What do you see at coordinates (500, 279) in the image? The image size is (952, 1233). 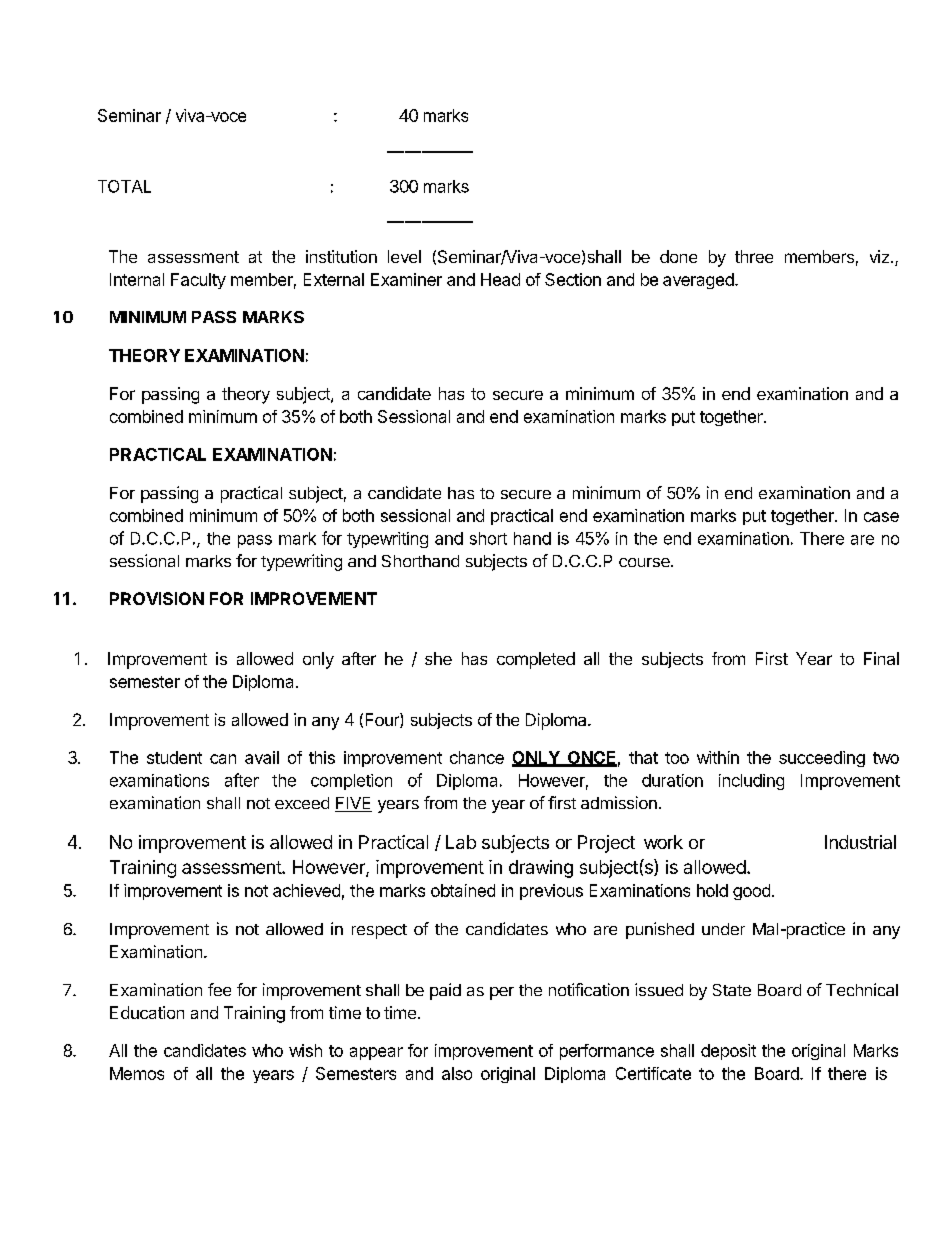 I see `Head` at bounding box center [500, 279].
